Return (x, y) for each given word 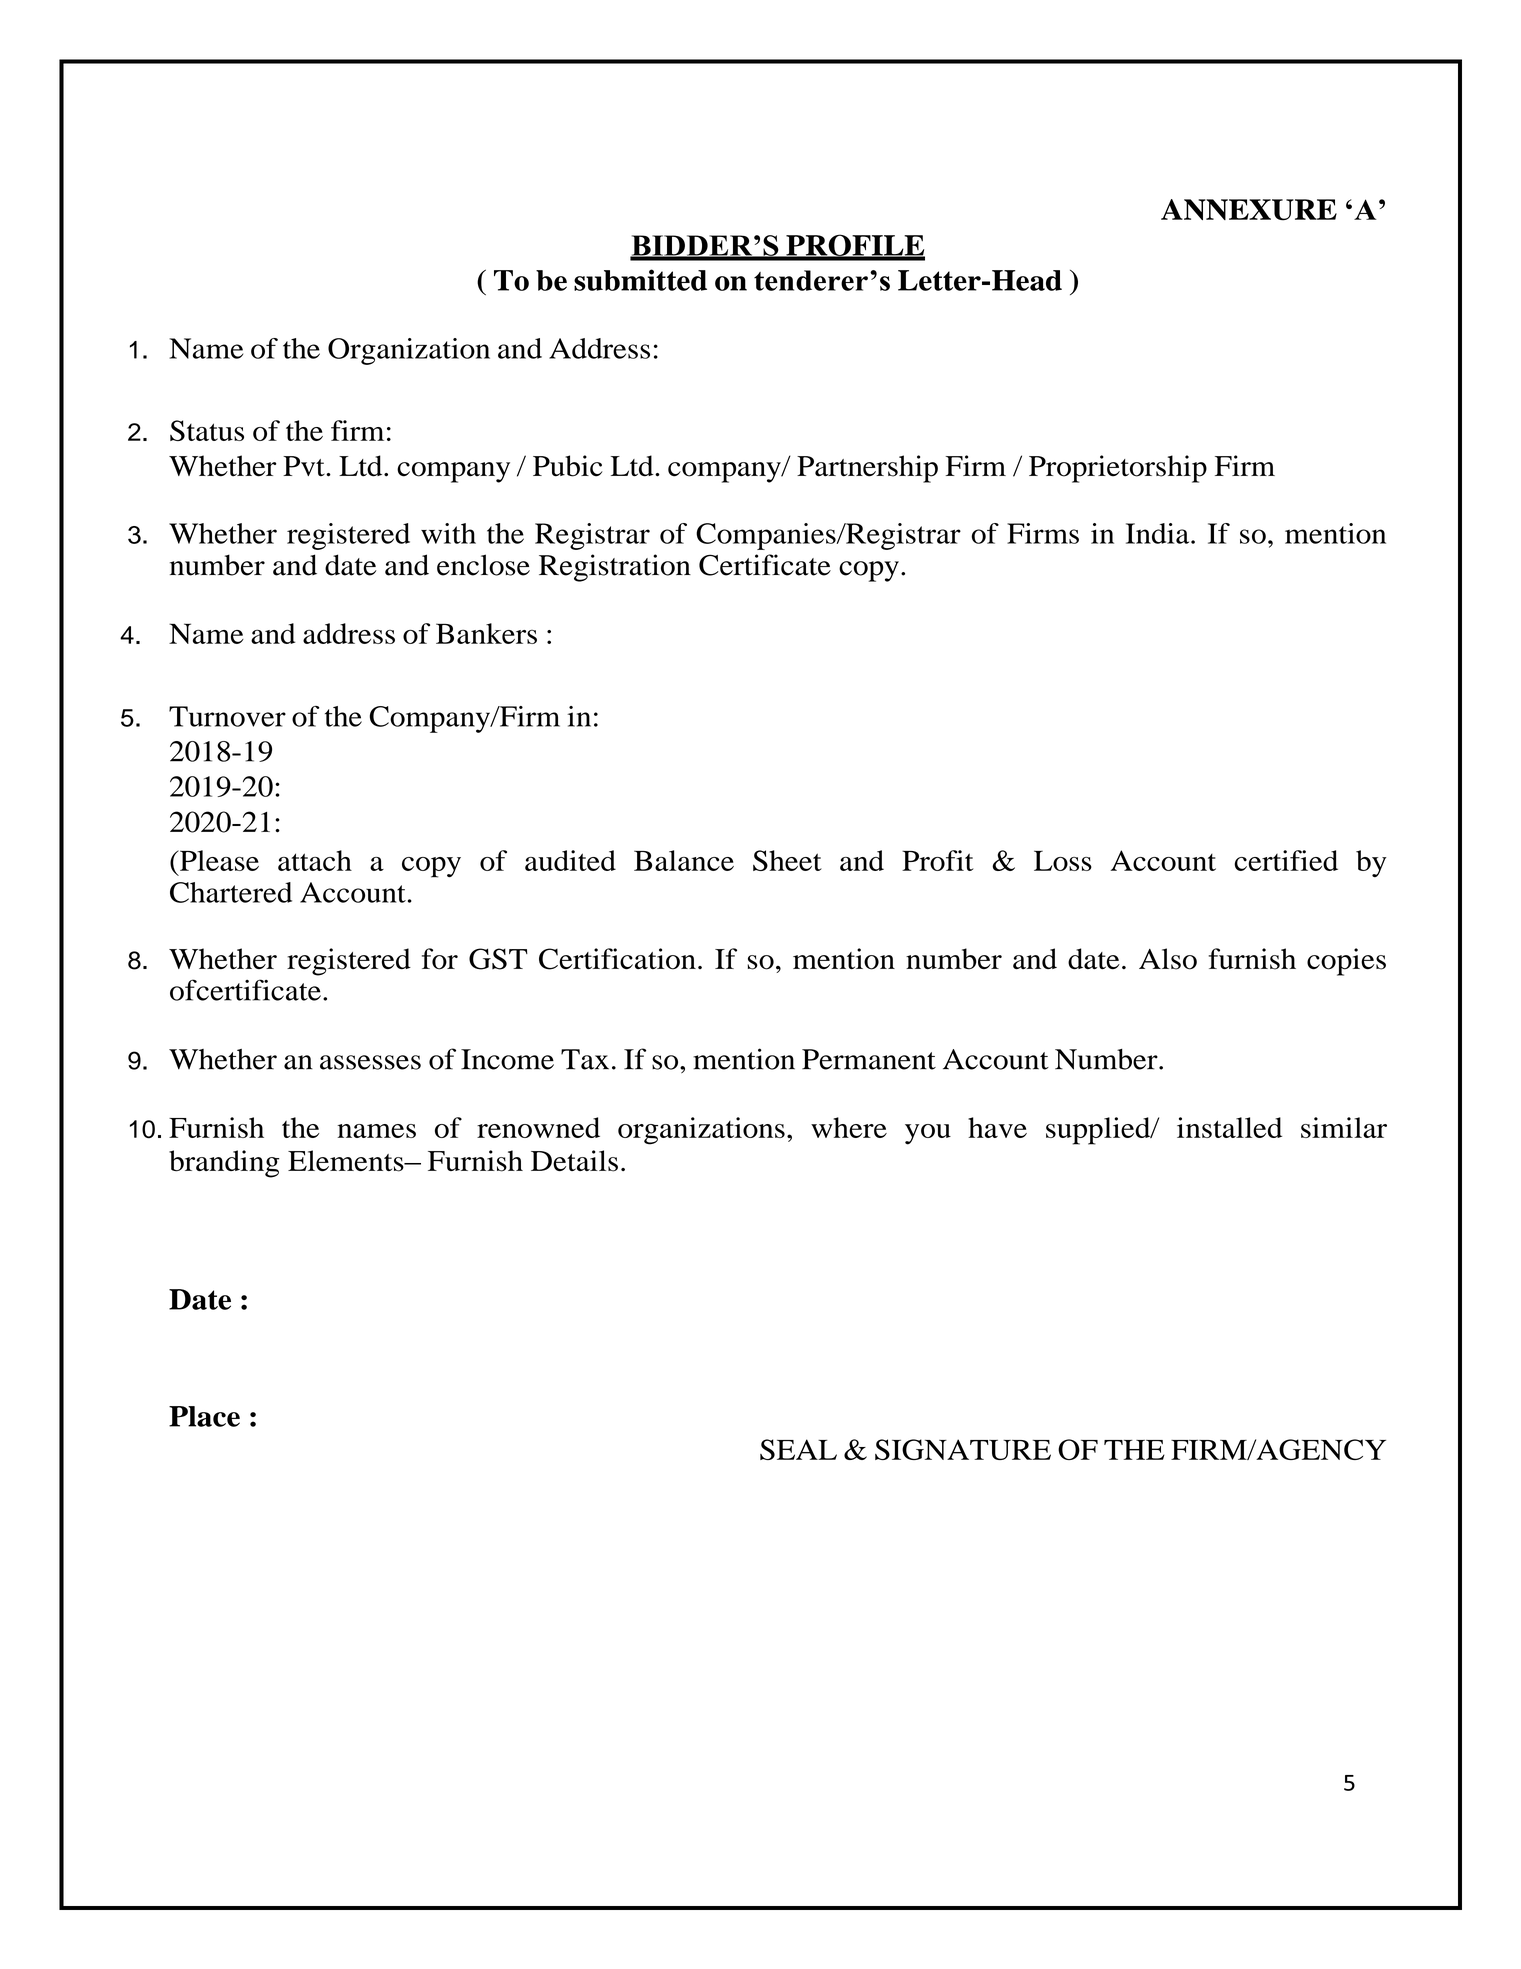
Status (207, 430)
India (1159, 533)
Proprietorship (1118, 469)
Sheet (787, 860)
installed (1229, 1127)
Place (204, 1416)
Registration (615, 568)
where (849, 1127)
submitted (640, 280)
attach (315, 860)
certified (1286, 860)
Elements (347, 1161)
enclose (483, 565)
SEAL (798, 1449)
